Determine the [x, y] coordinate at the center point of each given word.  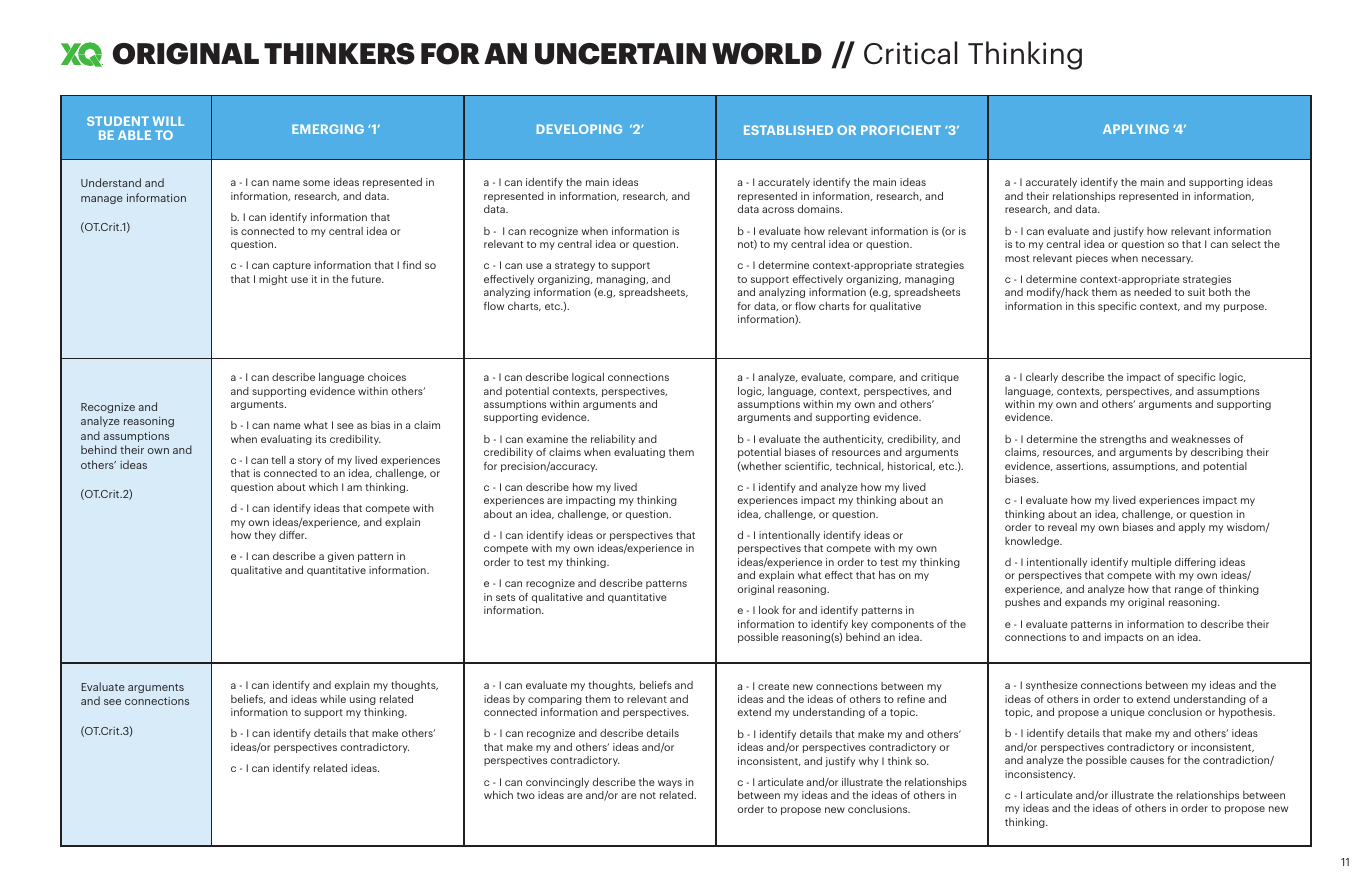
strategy [575, 266]
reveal [1062, 527]
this [1086, 306]
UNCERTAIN [620, 54]
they [265, 536]
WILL [168, 121]
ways [670, 784]
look [769, 610]
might [273, 280]
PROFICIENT [901, 130]
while [333, 699]
